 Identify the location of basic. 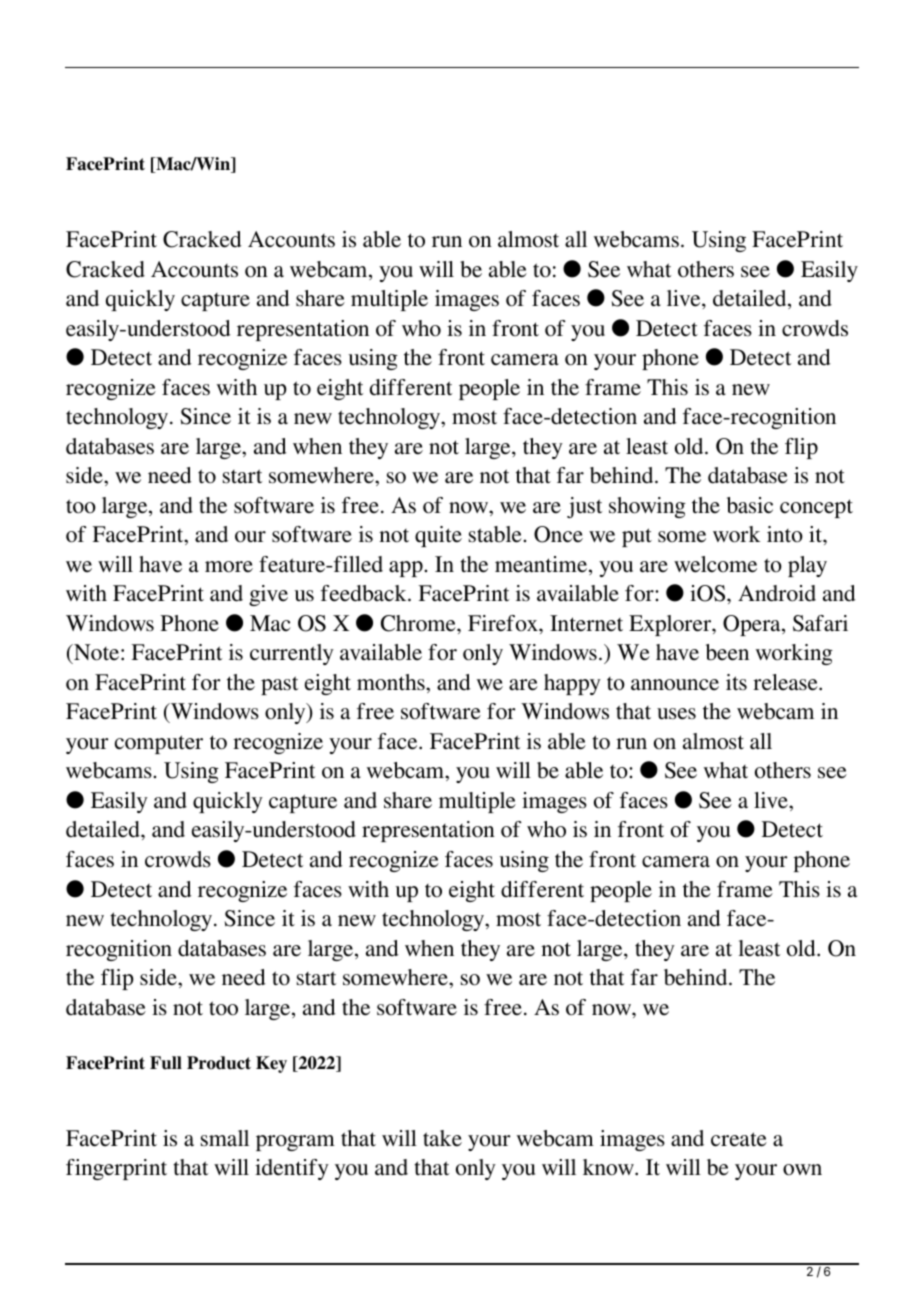
(750, 505).
